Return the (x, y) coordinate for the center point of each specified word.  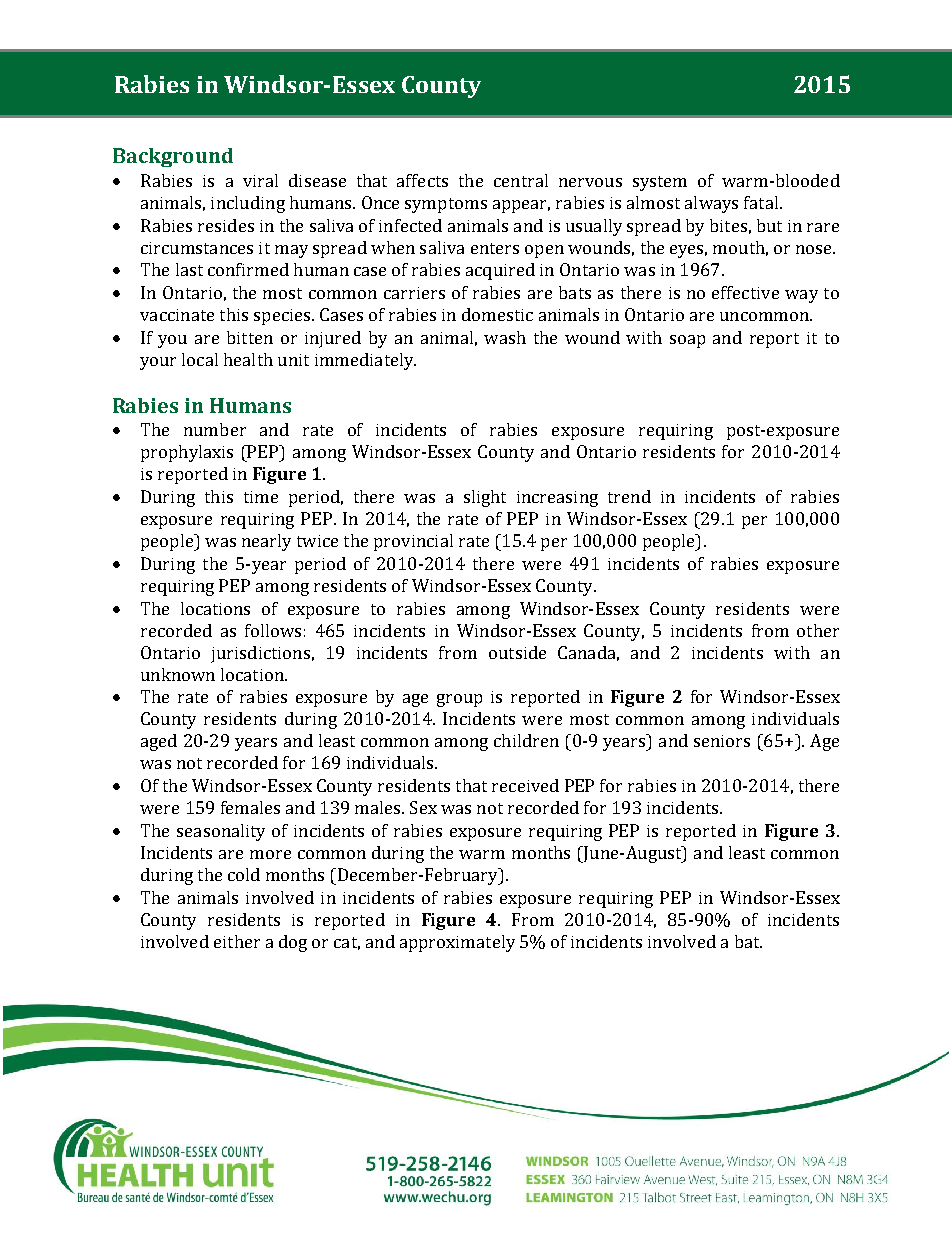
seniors (722, 741)
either (237, 941)
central (521, 180)
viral (260, 180)
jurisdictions (260, 654)
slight (485, 498)
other (818, 630)
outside (517, 652)
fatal (762, 202)
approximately (457, 943)
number (215, 429)
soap (687, 341)
